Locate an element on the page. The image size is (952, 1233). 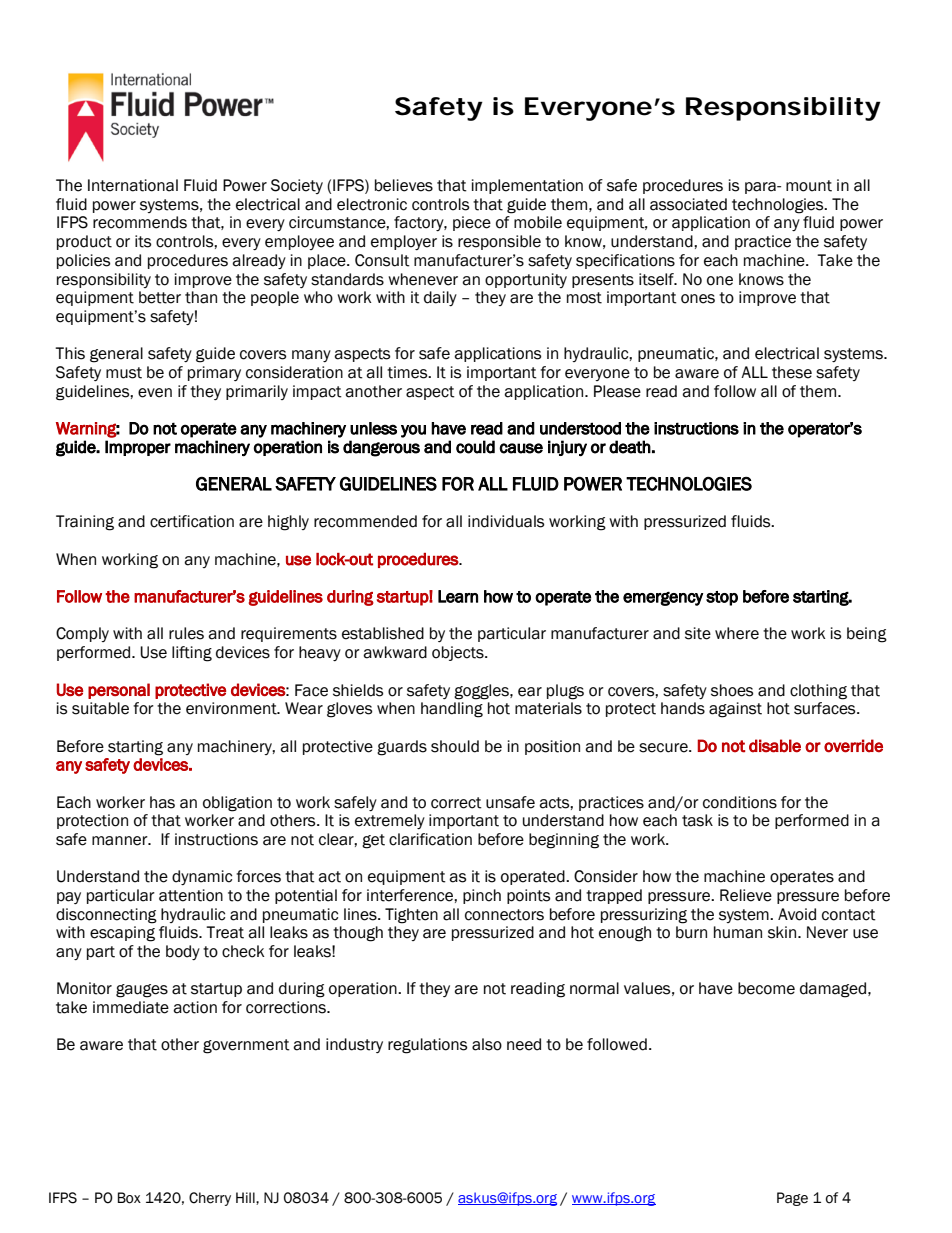
clarification is located at coordinates (430, 839).
